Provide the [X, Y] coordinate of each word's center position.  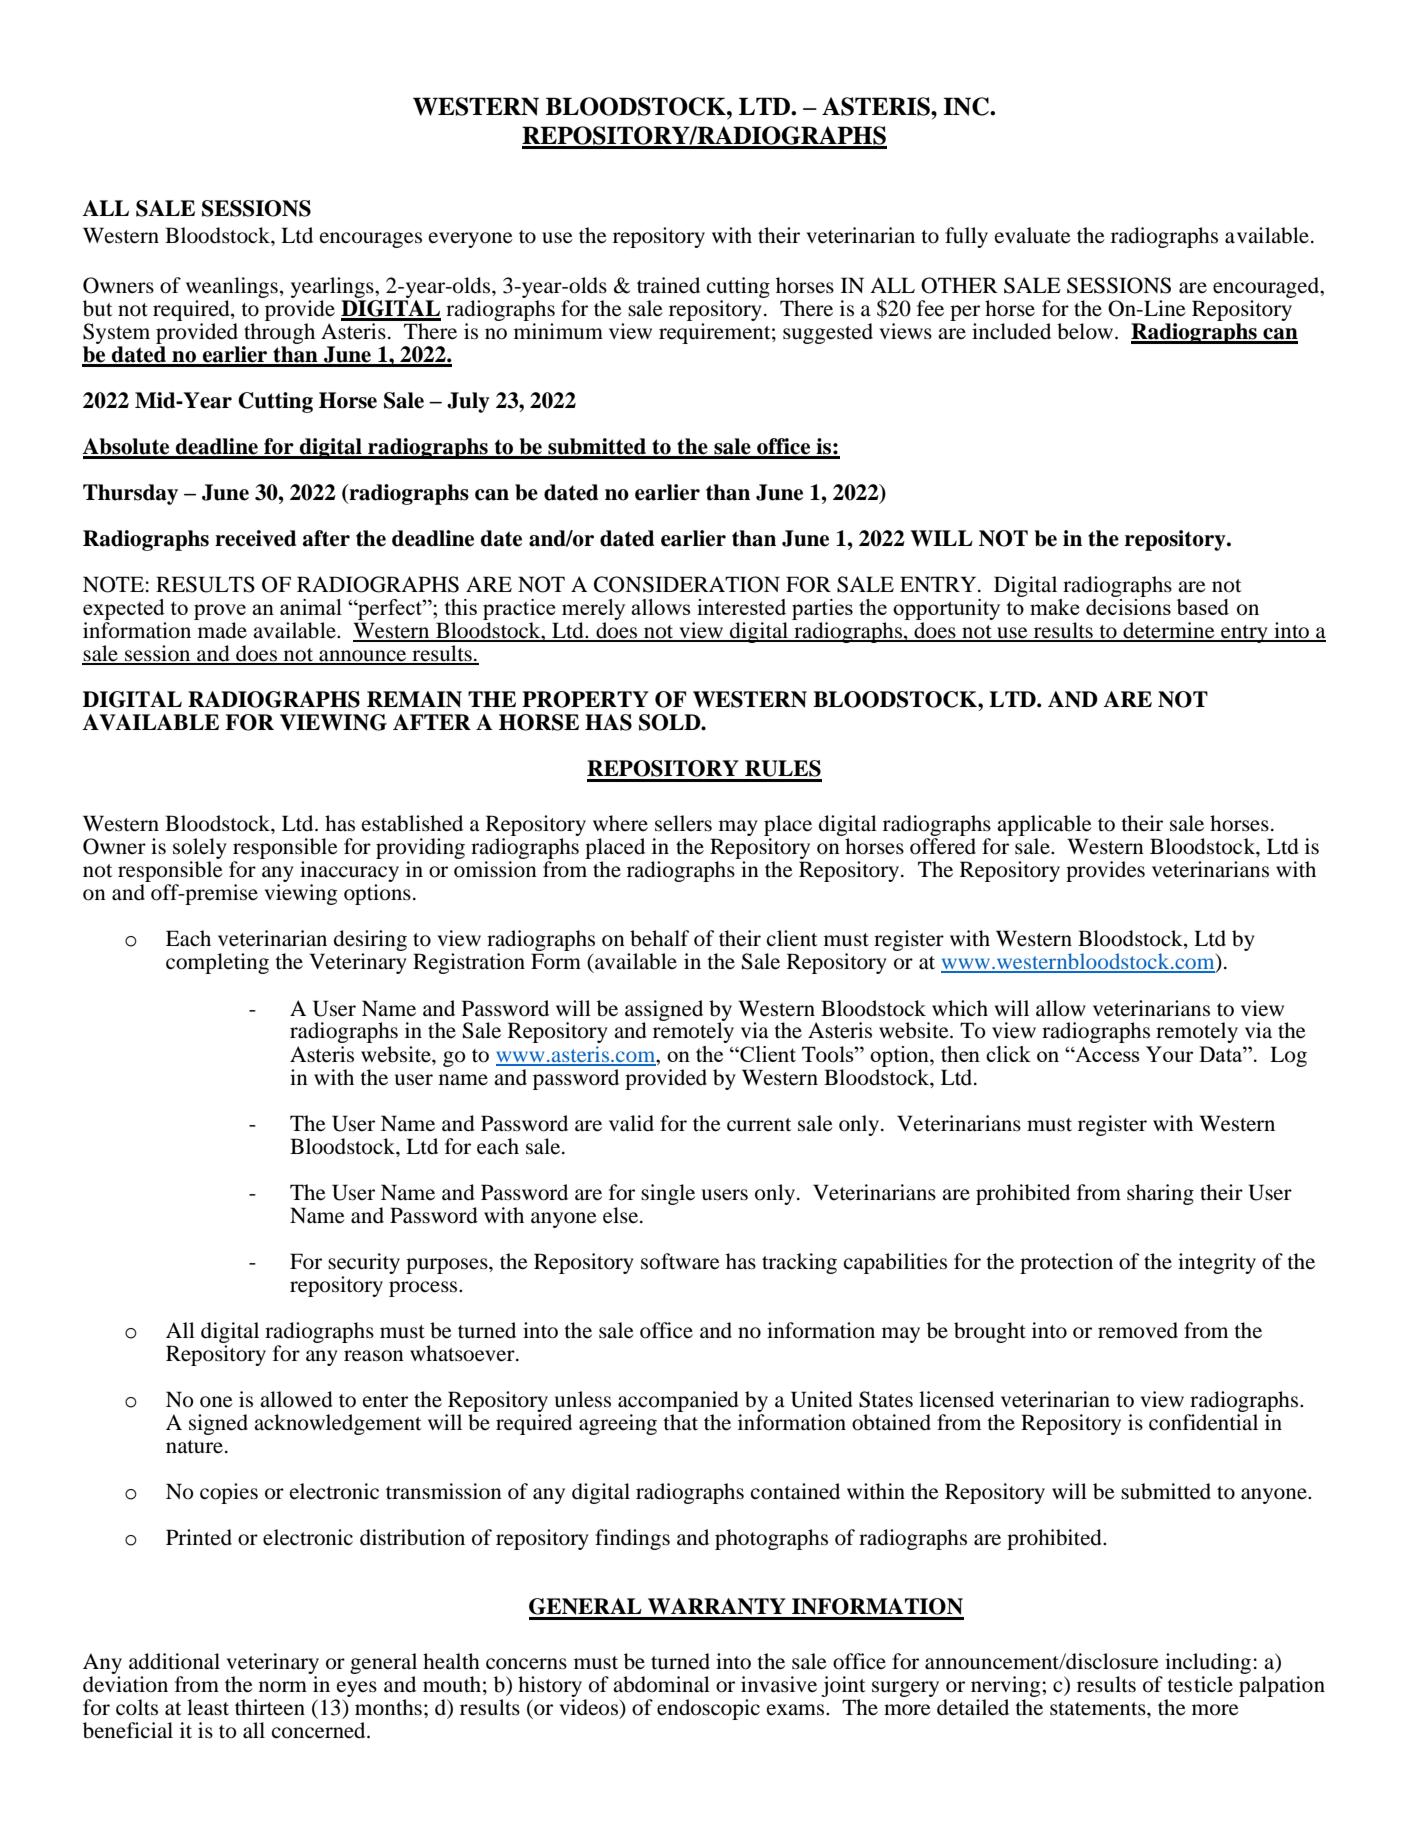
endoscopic [708, 1709]
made [222, 630]
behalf [659, 938]
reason [374, 1356]
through [279, 333]
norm [283, 1687]
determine [1169, 631]
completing [217, 963]
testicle [1200, 1684]
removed [1138, 1330]
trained [668, 285]
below [1086, 331]
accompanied [679, 1403]
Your [1169, 1054]
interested [741, 607]
